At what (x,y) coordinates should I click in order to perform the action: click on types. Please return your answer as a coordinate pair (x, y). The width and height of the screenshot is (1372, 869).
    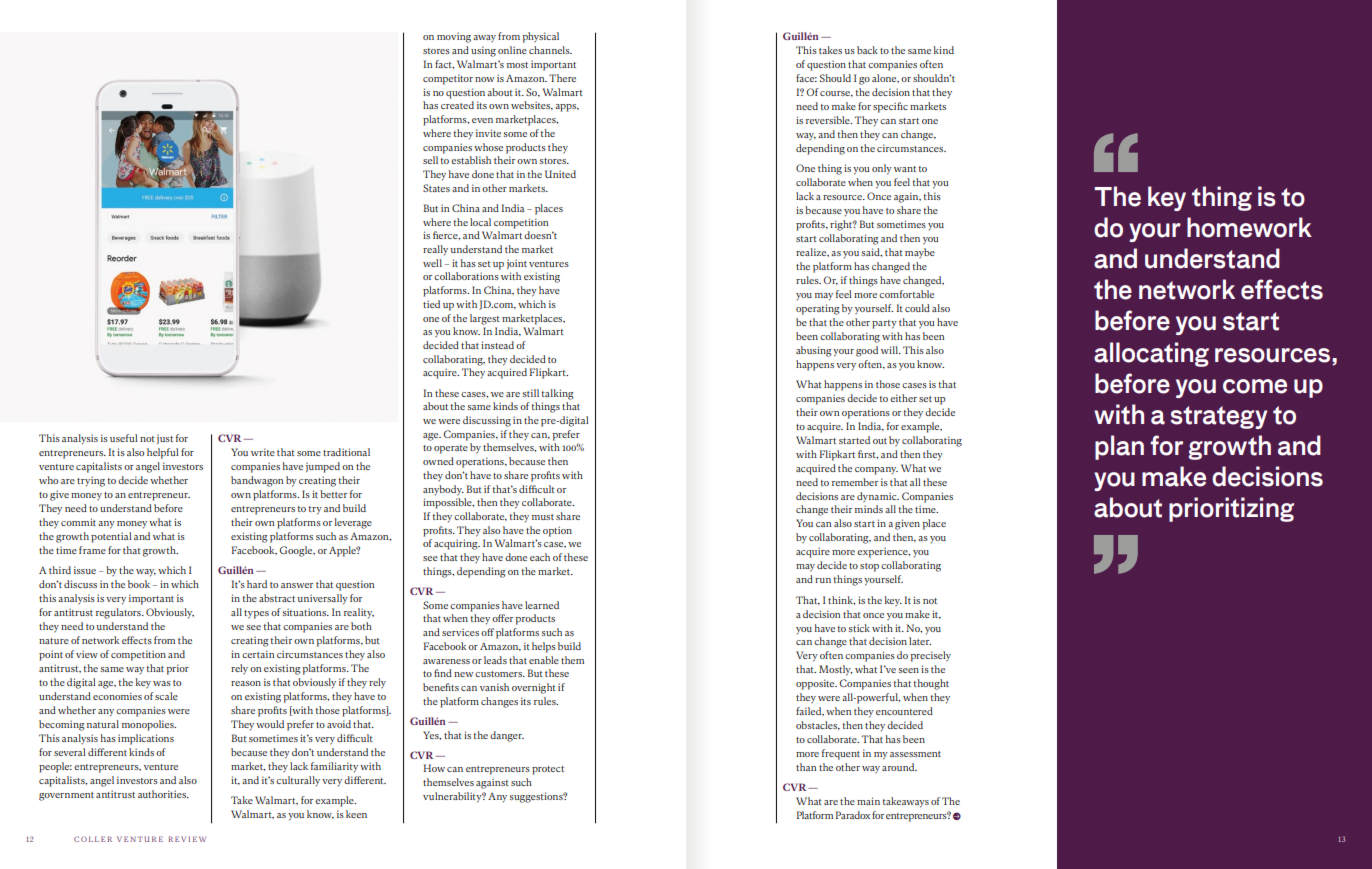
    Looking at the image, I should click on (256, 614).
